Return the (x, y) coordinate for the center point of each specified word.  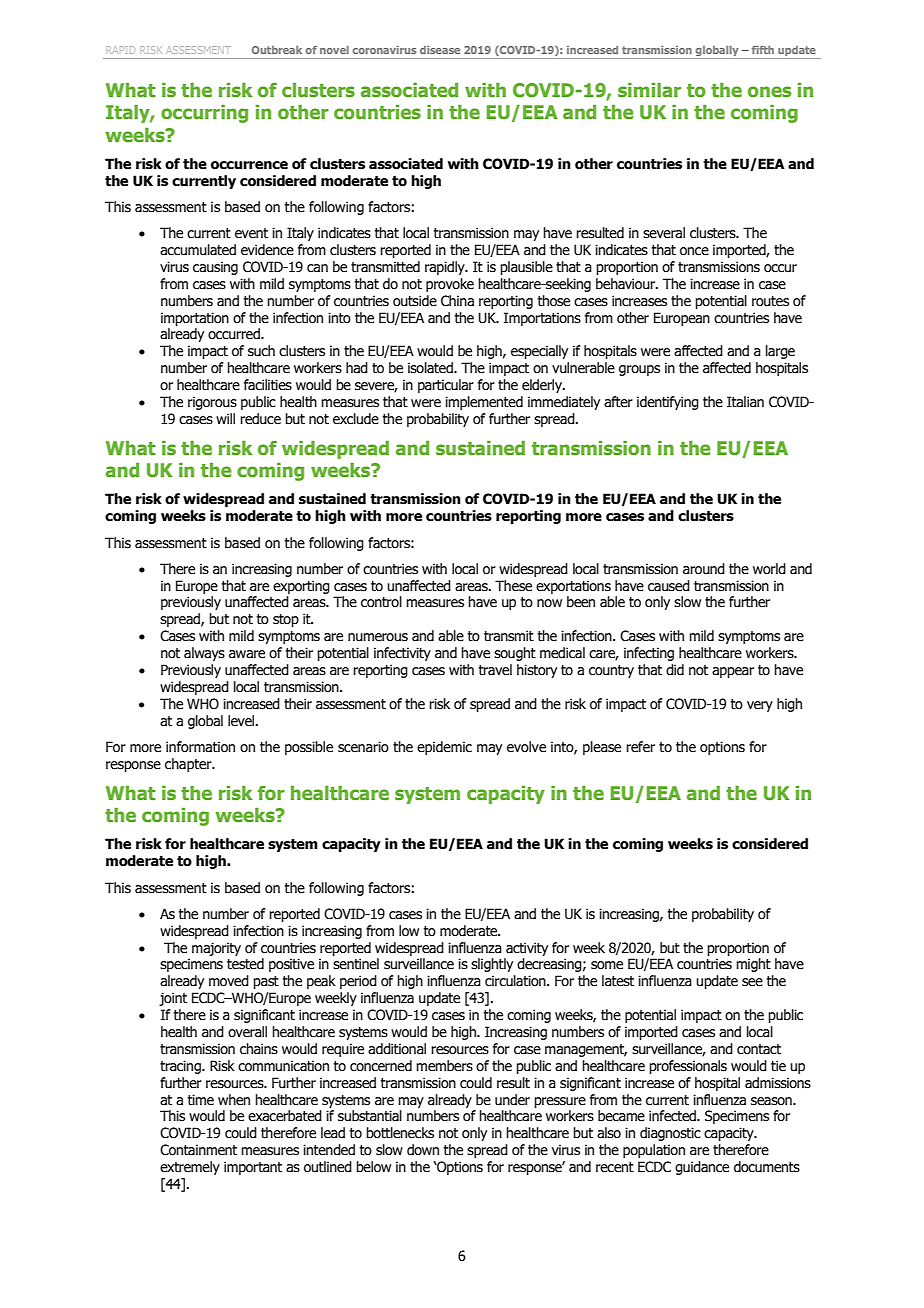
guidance (702, 1168)
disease (440, 50)
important (253, 1168)
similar (649, 90)
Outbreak (277, 50)
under (512, 1100)
